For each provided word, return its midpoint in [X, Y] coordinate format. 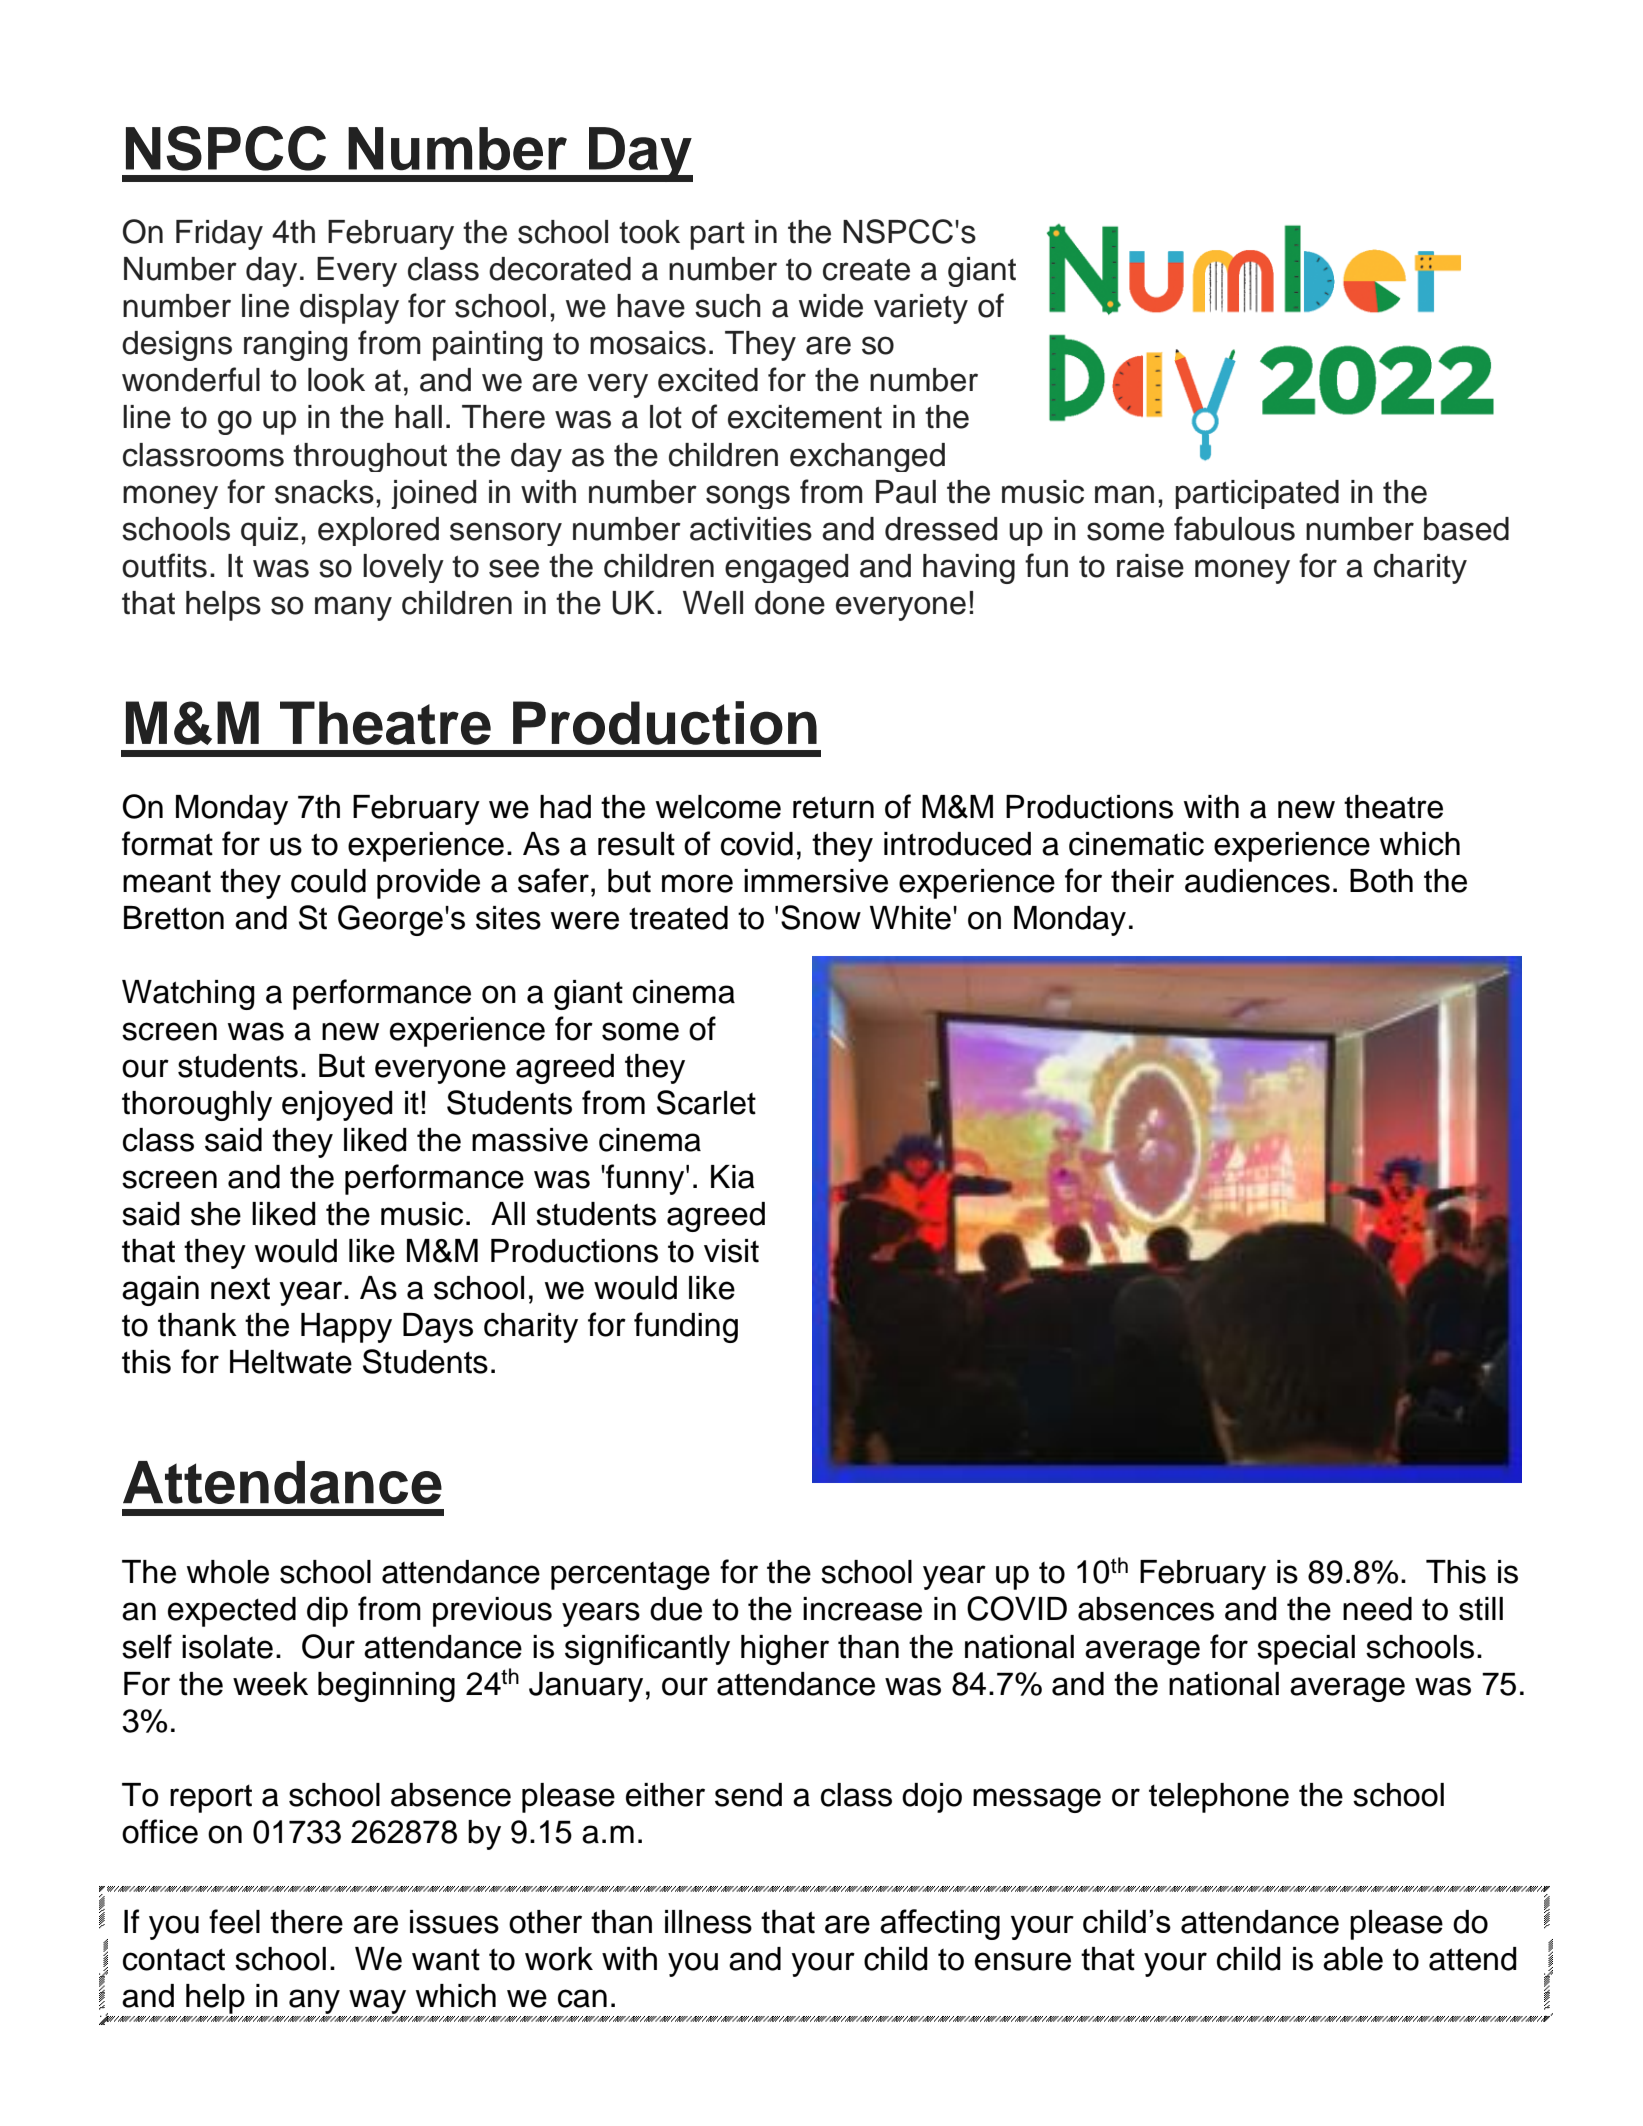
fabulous [1234, 528]
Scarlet [706, 1102]
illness [708, 1922]
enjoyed [337, 1106]
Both [1381, 881]
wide [831, 306]
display [349, 309]
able [1353, 1959]
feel [234, 1921]
